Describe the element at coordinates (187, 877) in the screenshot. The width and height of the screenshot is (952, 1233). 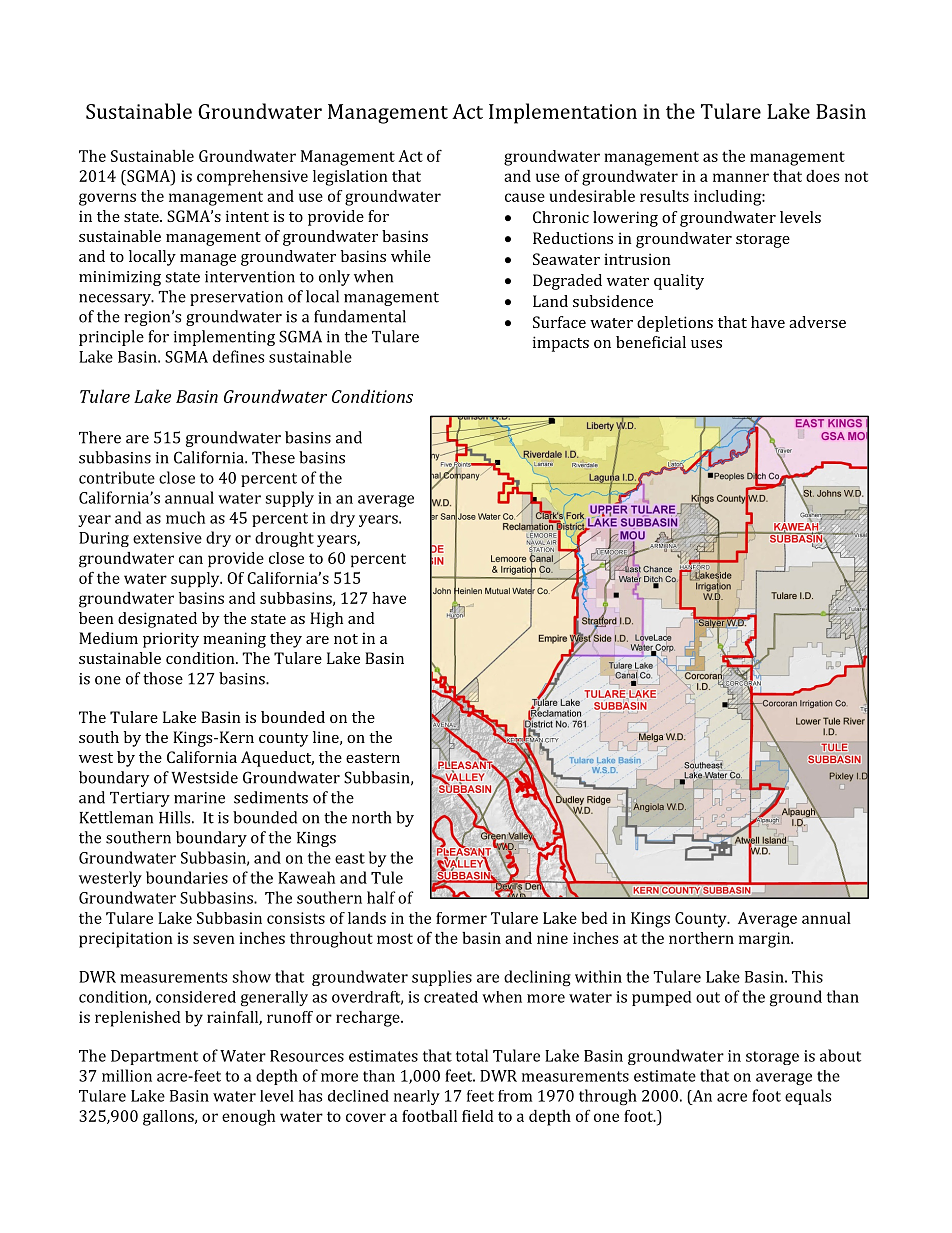
I see `boundaries` at that location.
